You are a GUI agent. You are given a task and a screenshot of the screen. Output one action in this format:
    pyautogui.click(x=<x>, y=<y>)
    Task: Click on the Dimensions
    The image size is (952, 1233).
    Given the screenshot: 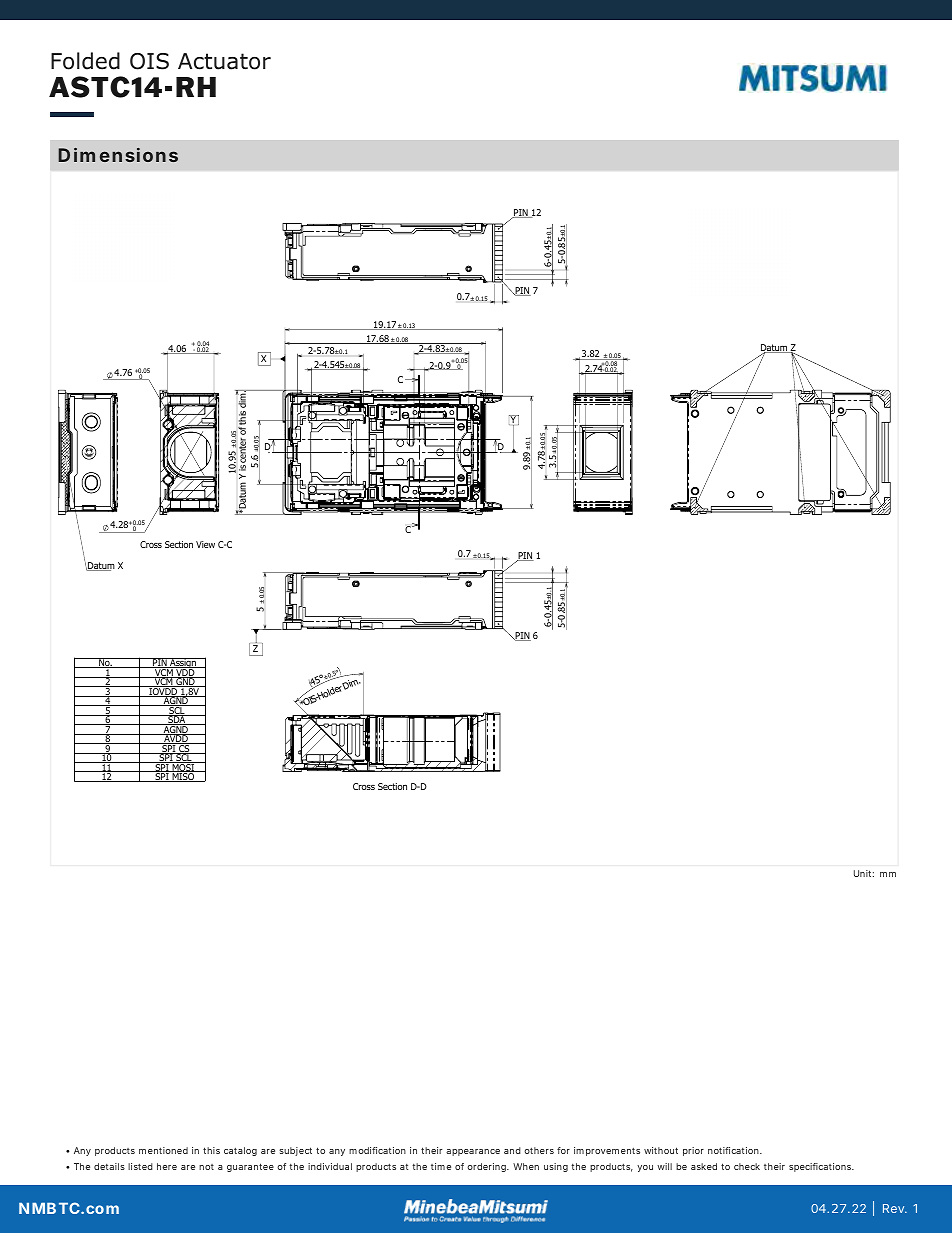 What is the action you would take?
    pyautogui.click(x=118, y=155)
